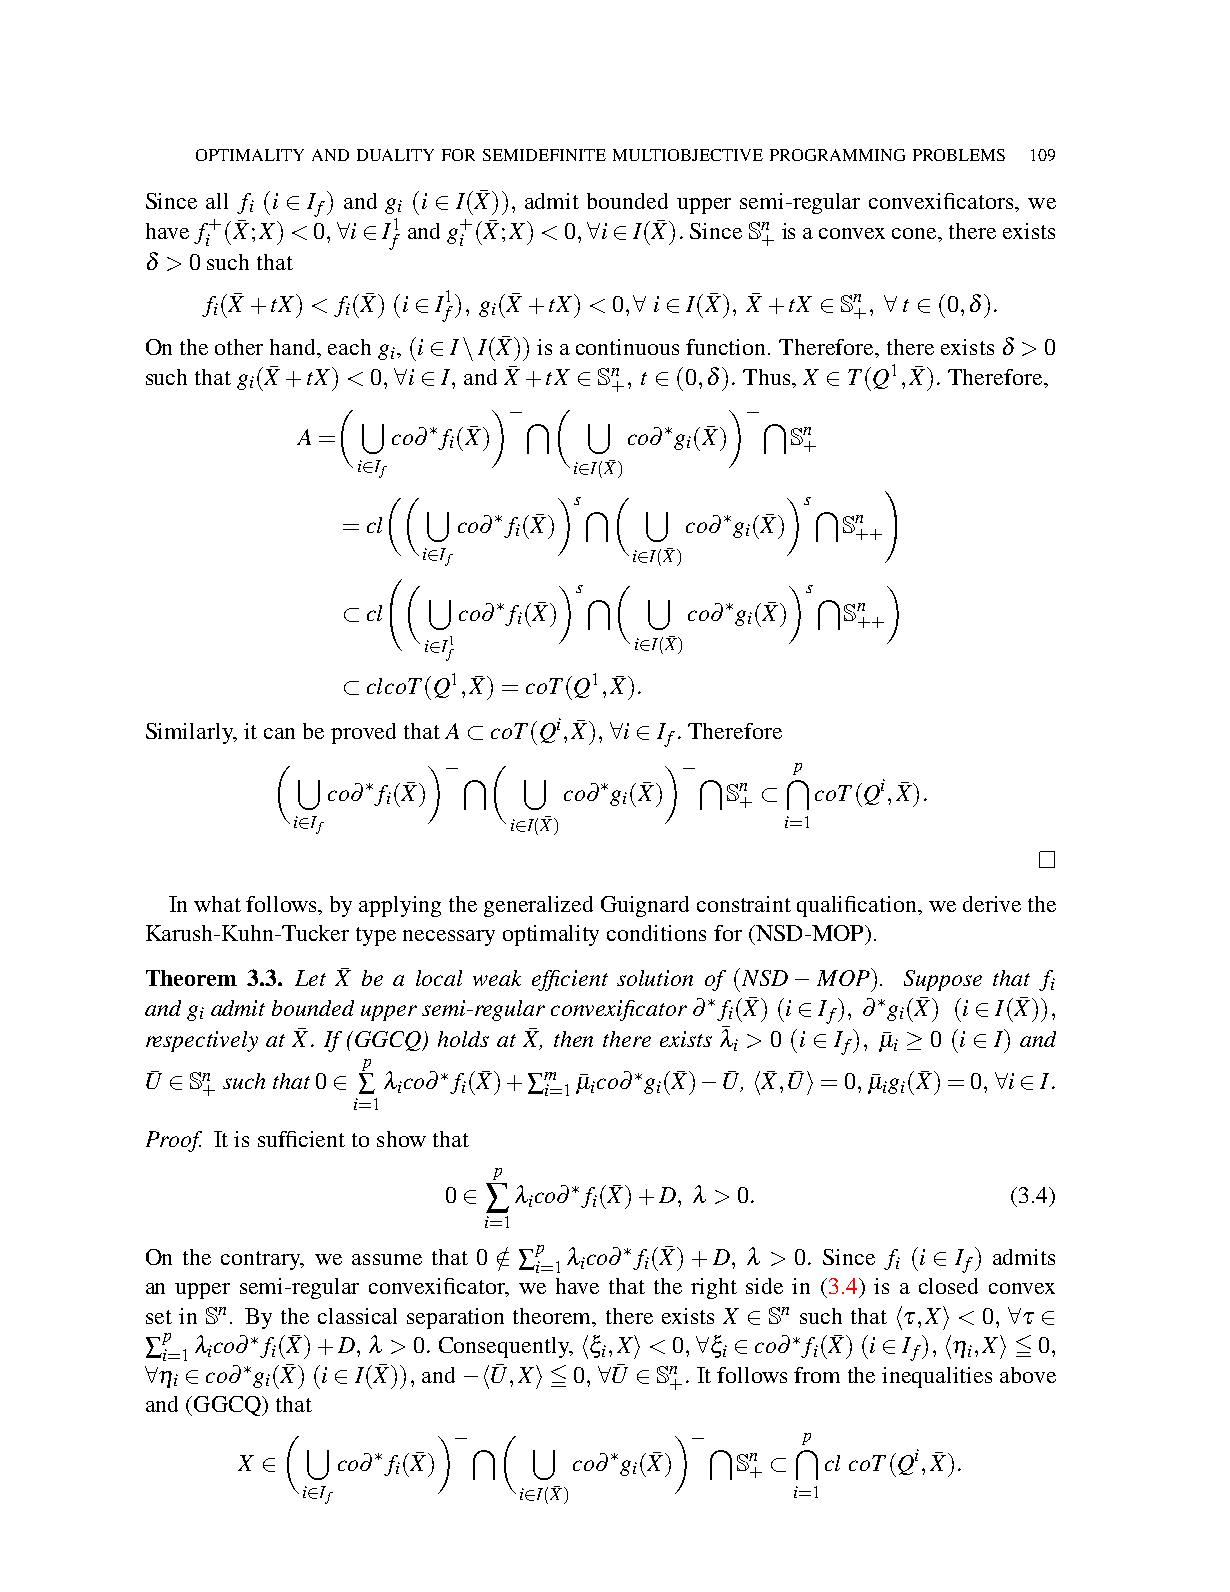  I want to click on can, so click(279, 733).
